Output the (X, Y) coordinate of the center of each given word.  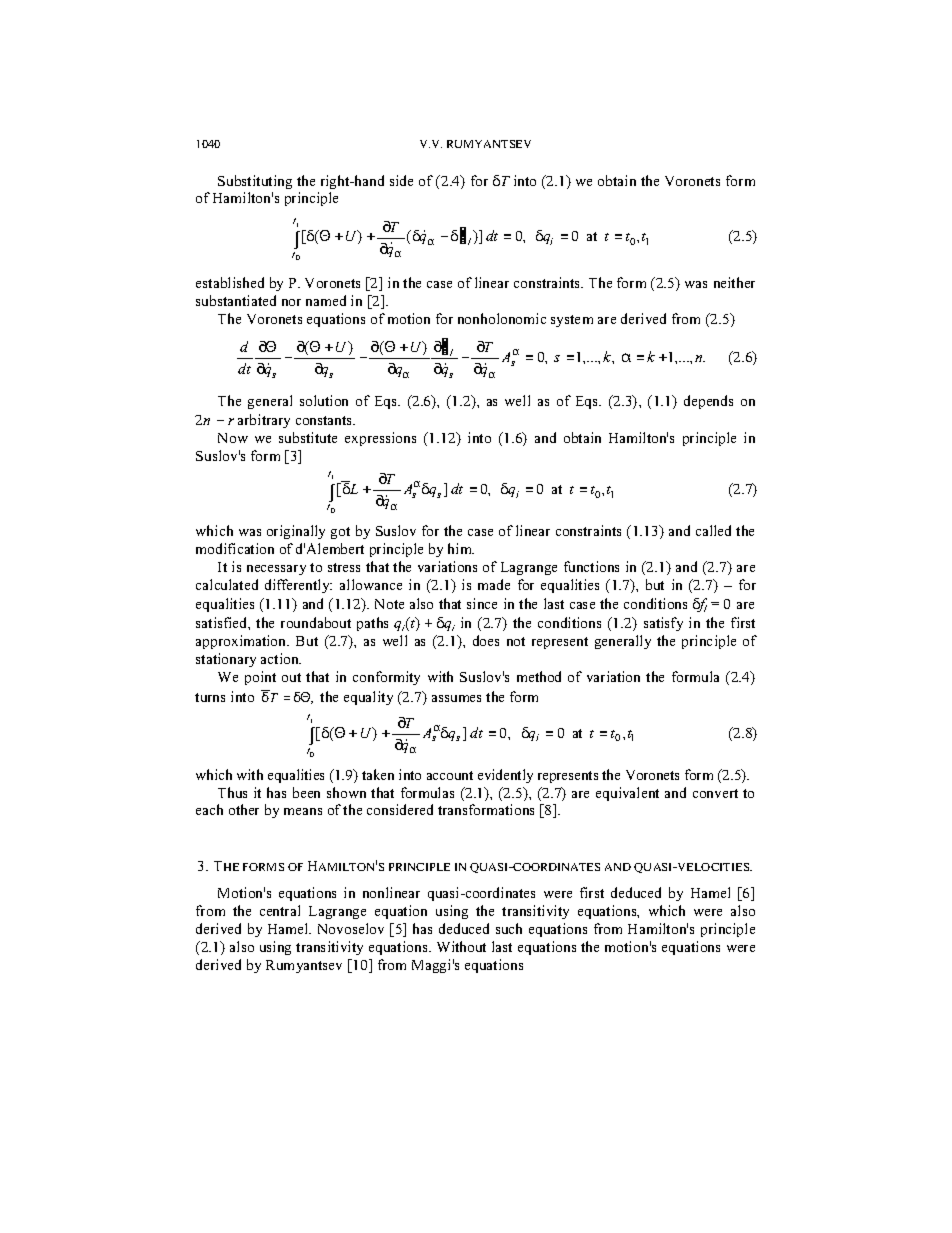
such (509, 928)
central (280, 910)
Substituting (255, 182)
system (572, 321)
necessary (276, 570)
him (461, 548)
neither (734, 282)
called (713, 530)
